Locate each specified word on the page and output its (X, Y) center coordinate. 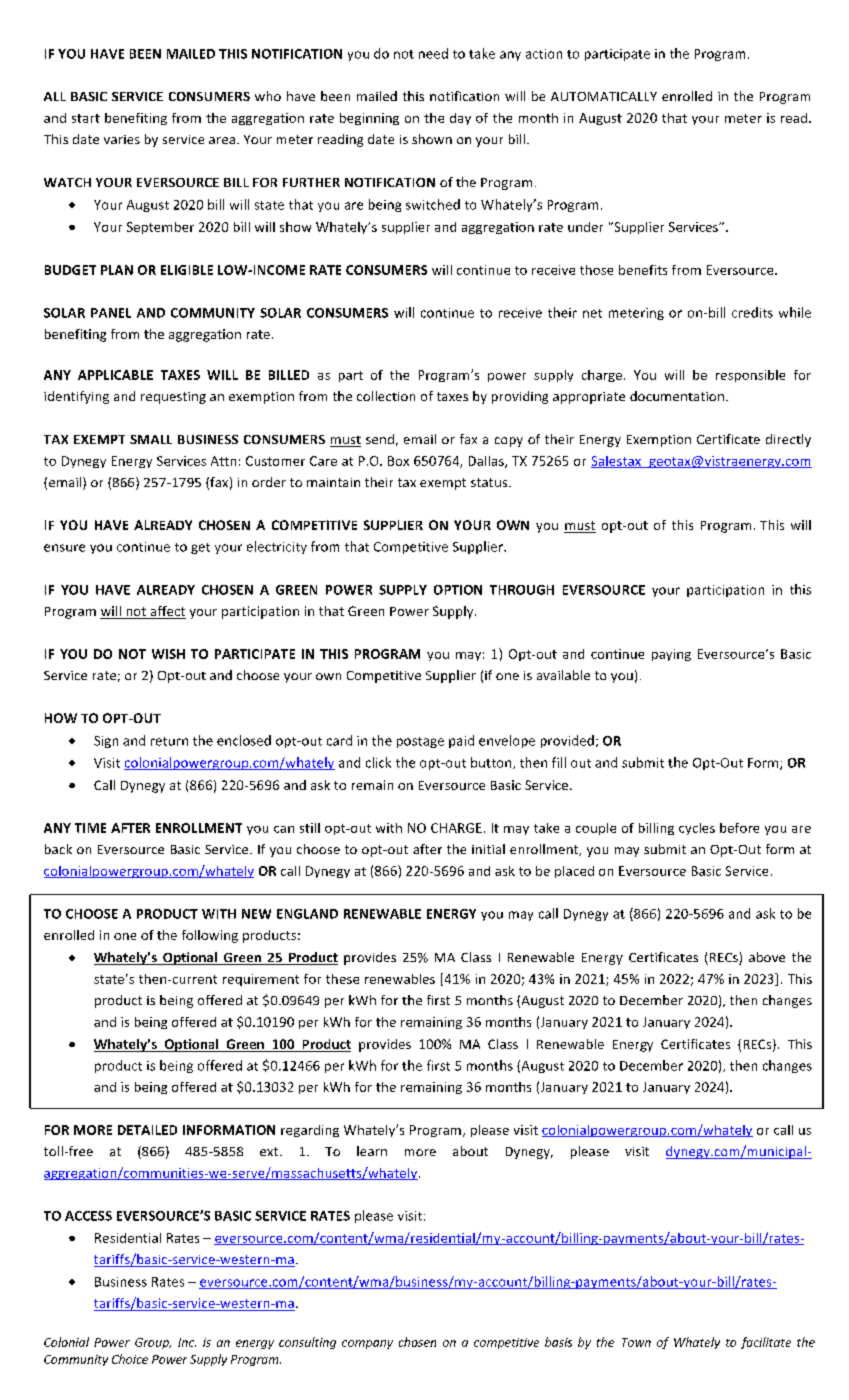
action (544, 54)
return (169, 741)
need (433, 53)
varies (122, 139)
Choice (130, 1359)
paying (671, 655)
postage (420, 742)
